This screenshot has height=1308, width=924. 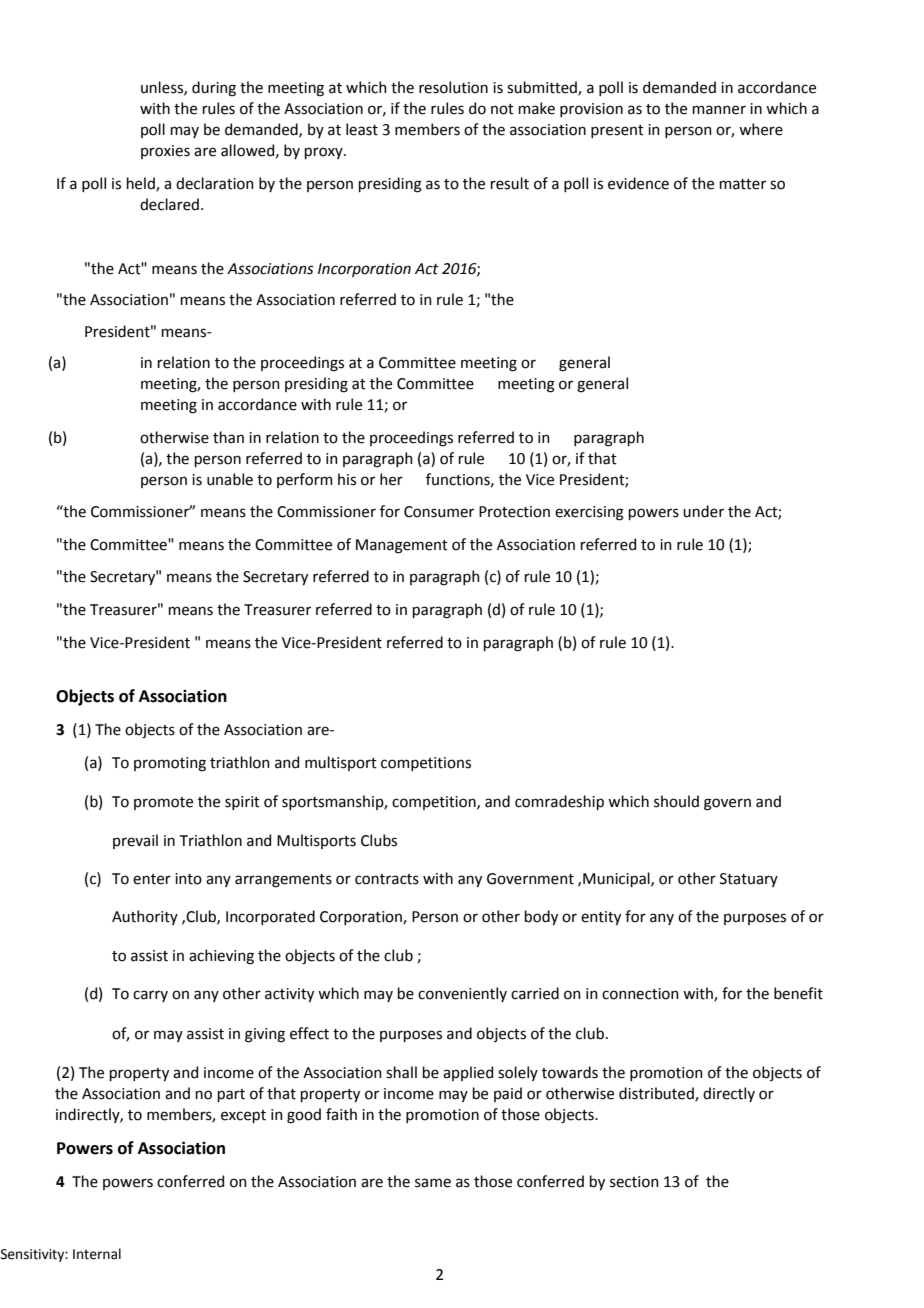 What do you see at coordinates (387, 879) in the screenshot?
I see `contracts` at bounding box center [387, 879].
